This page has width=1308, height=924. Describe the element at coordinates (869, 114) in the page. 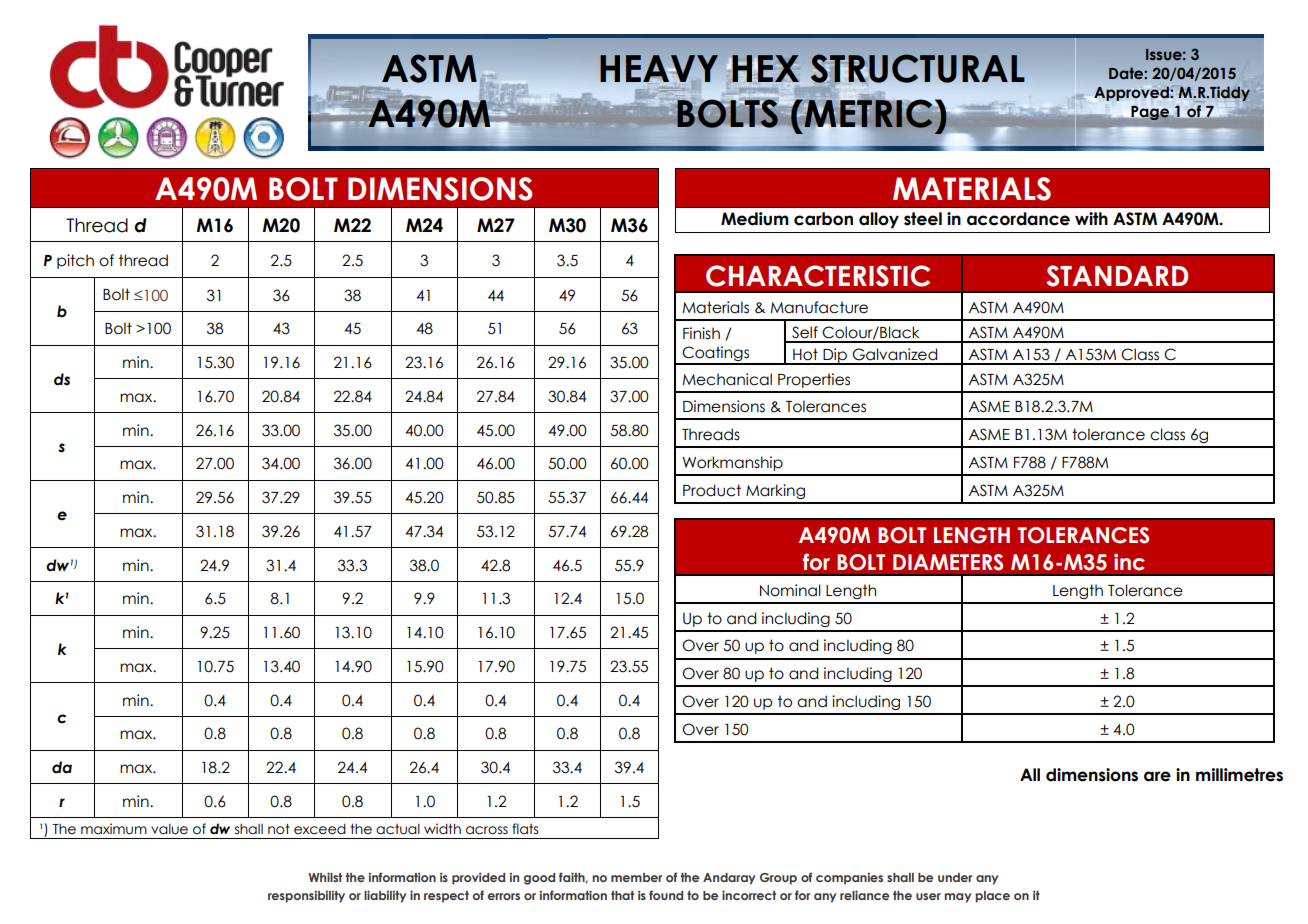

I see `METRIC` at that location.
